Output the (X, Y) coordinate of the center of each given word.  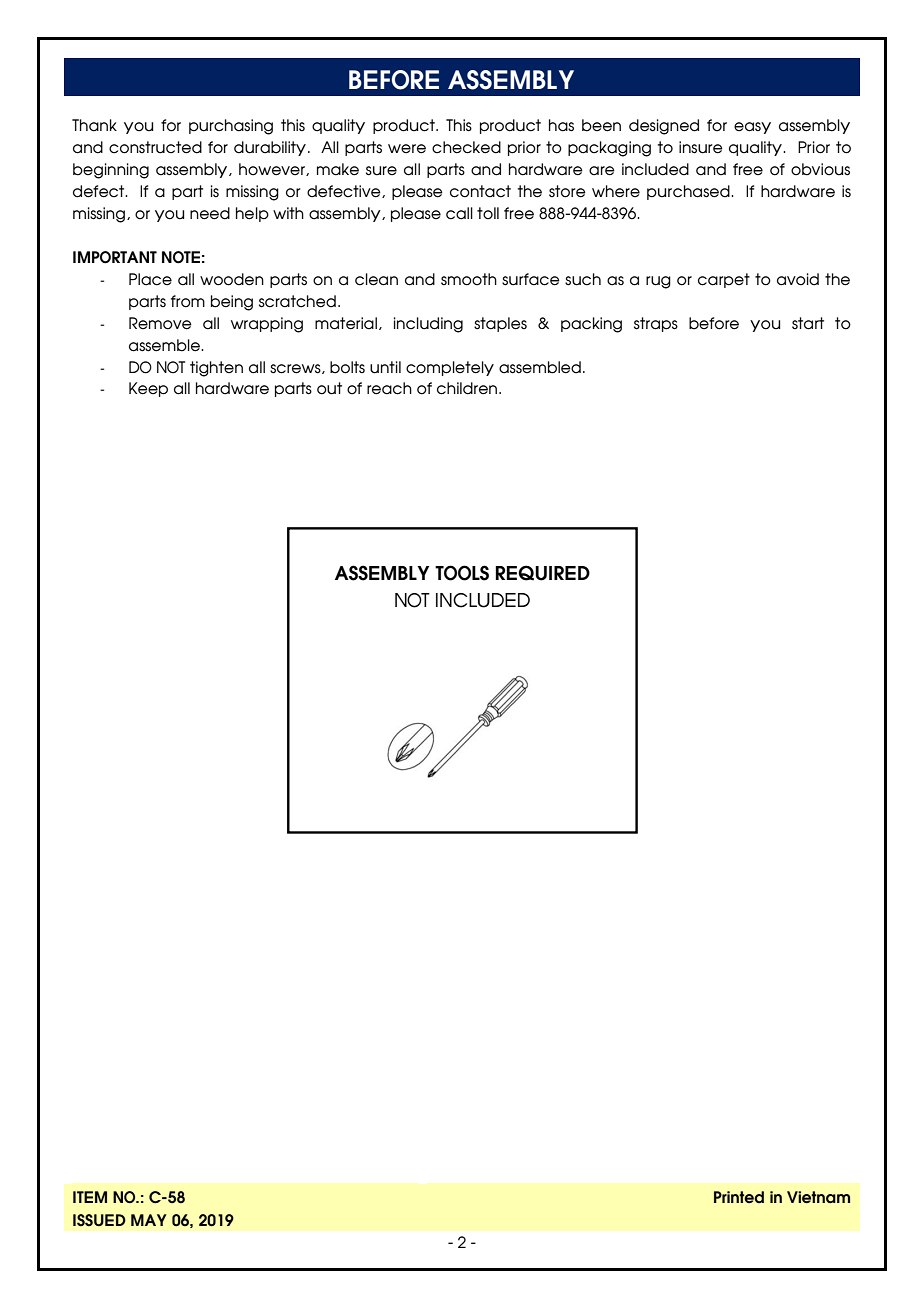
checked (466, 147)
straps (656, 324)
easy (752, 128)
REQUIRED (542, 573)
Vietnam (818, 1197)
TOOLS (462, 573)
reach (389, 388)
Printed (739, 1197)
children (468, 388)
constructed (155, 147)
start (808, 323)
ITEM (90, 1197)
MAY (149, 1220)
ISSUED (99, 1220)
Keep (148, 389)
